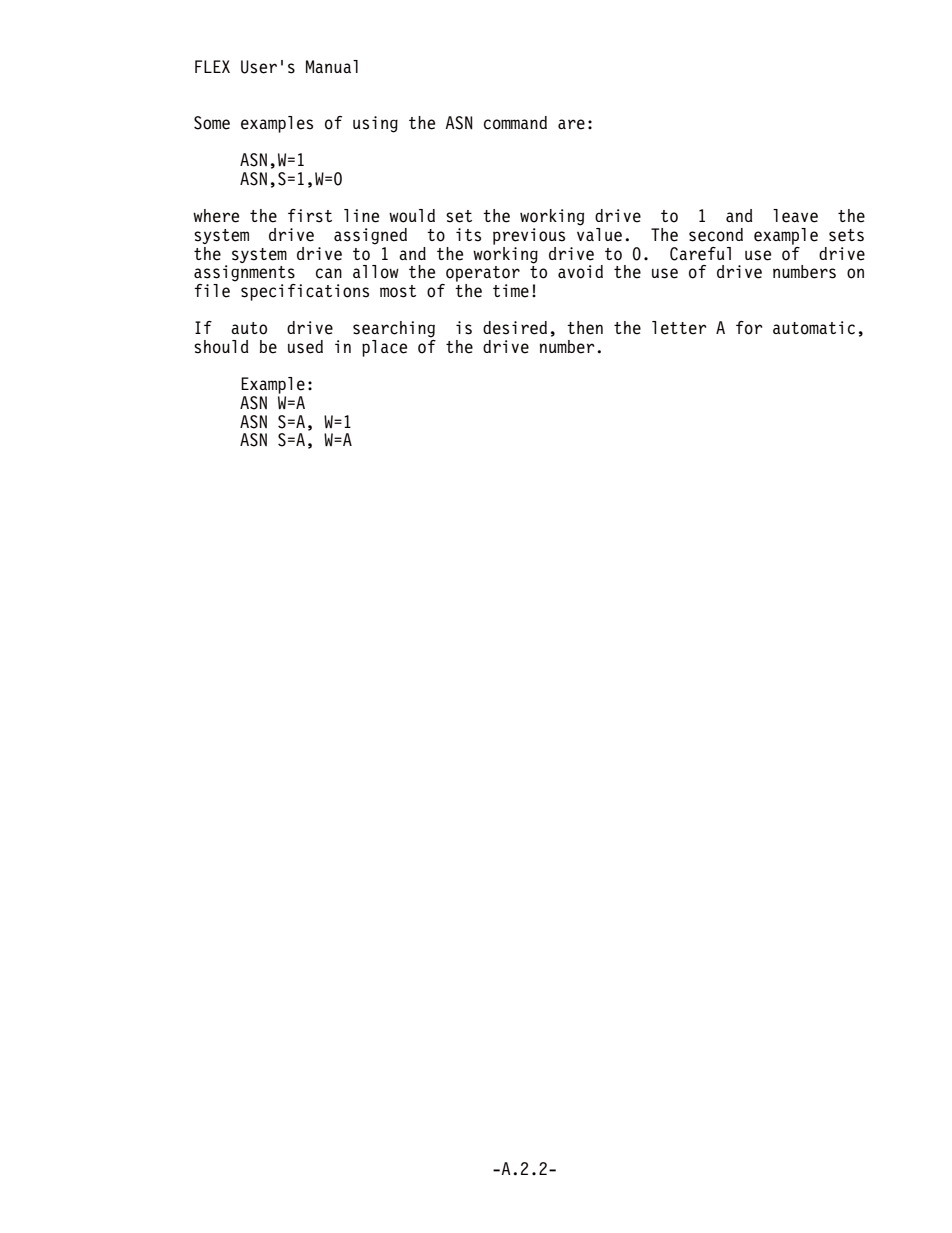  What do you see at coordinates (795, 216) in the screenshot?
I see `leave` at bounding box center [795, 216].
